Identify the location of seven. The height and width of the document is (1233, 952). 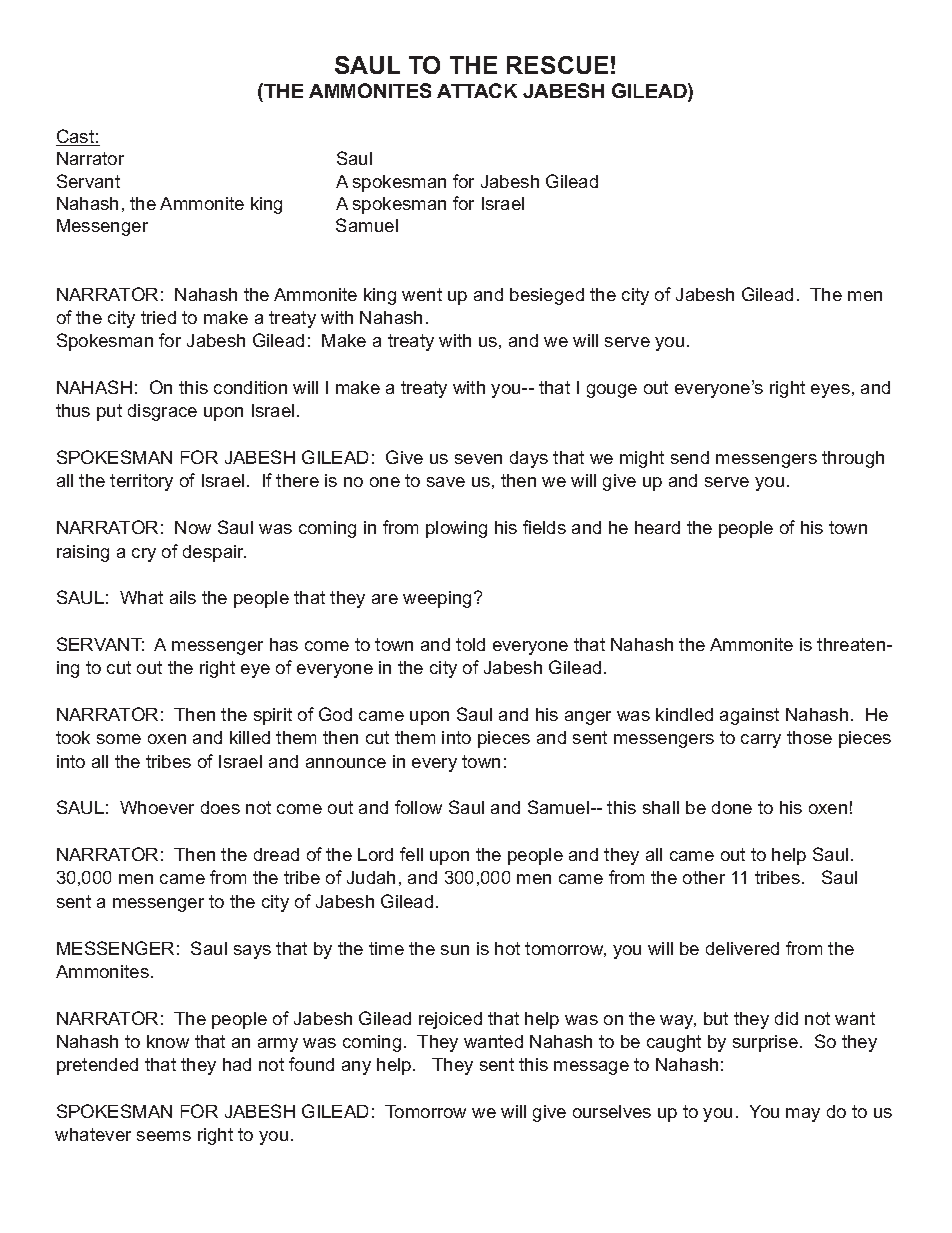
(478, 459).
